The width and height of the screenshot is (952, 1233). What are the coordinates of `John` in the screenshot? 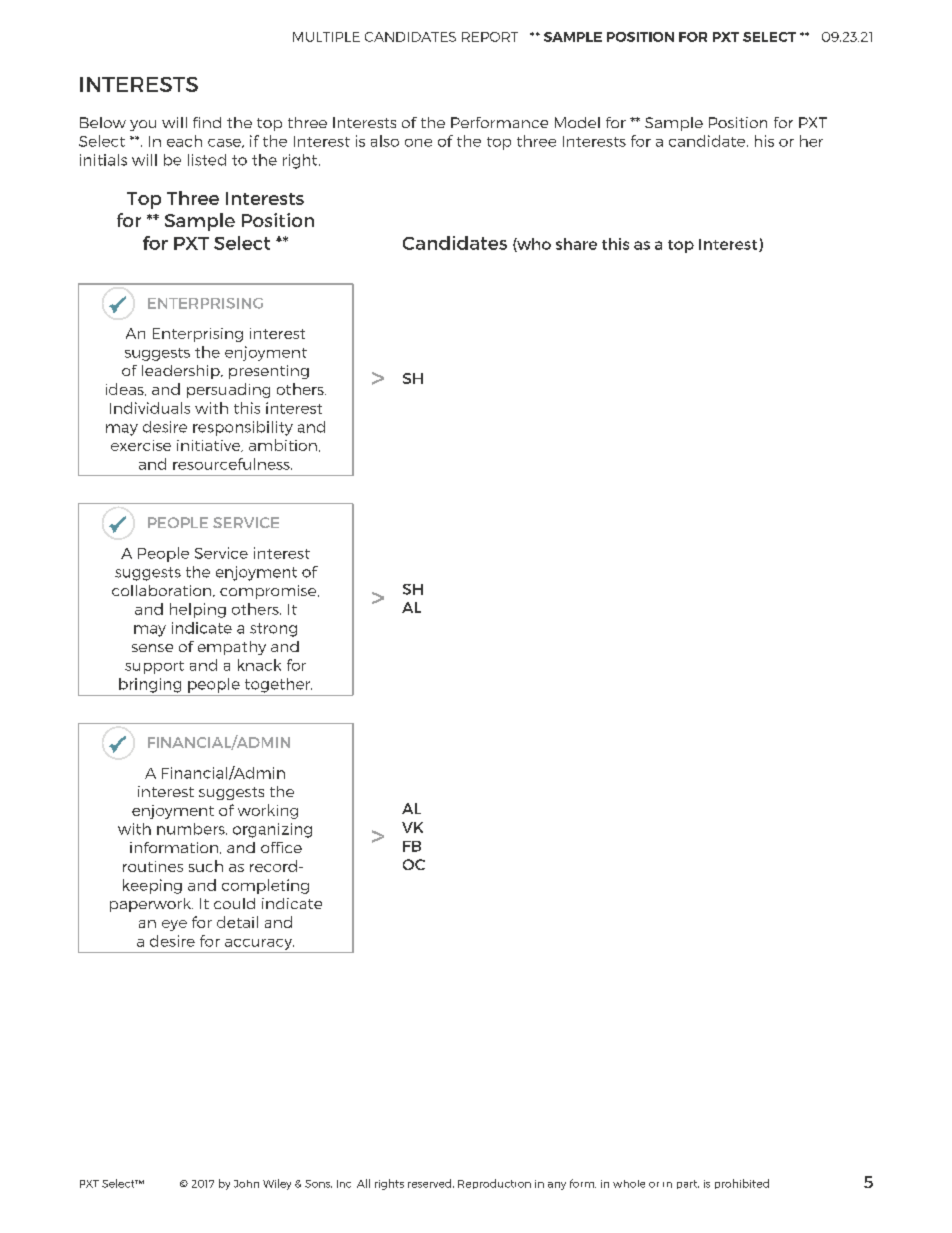 It's located at (246, 1184).
